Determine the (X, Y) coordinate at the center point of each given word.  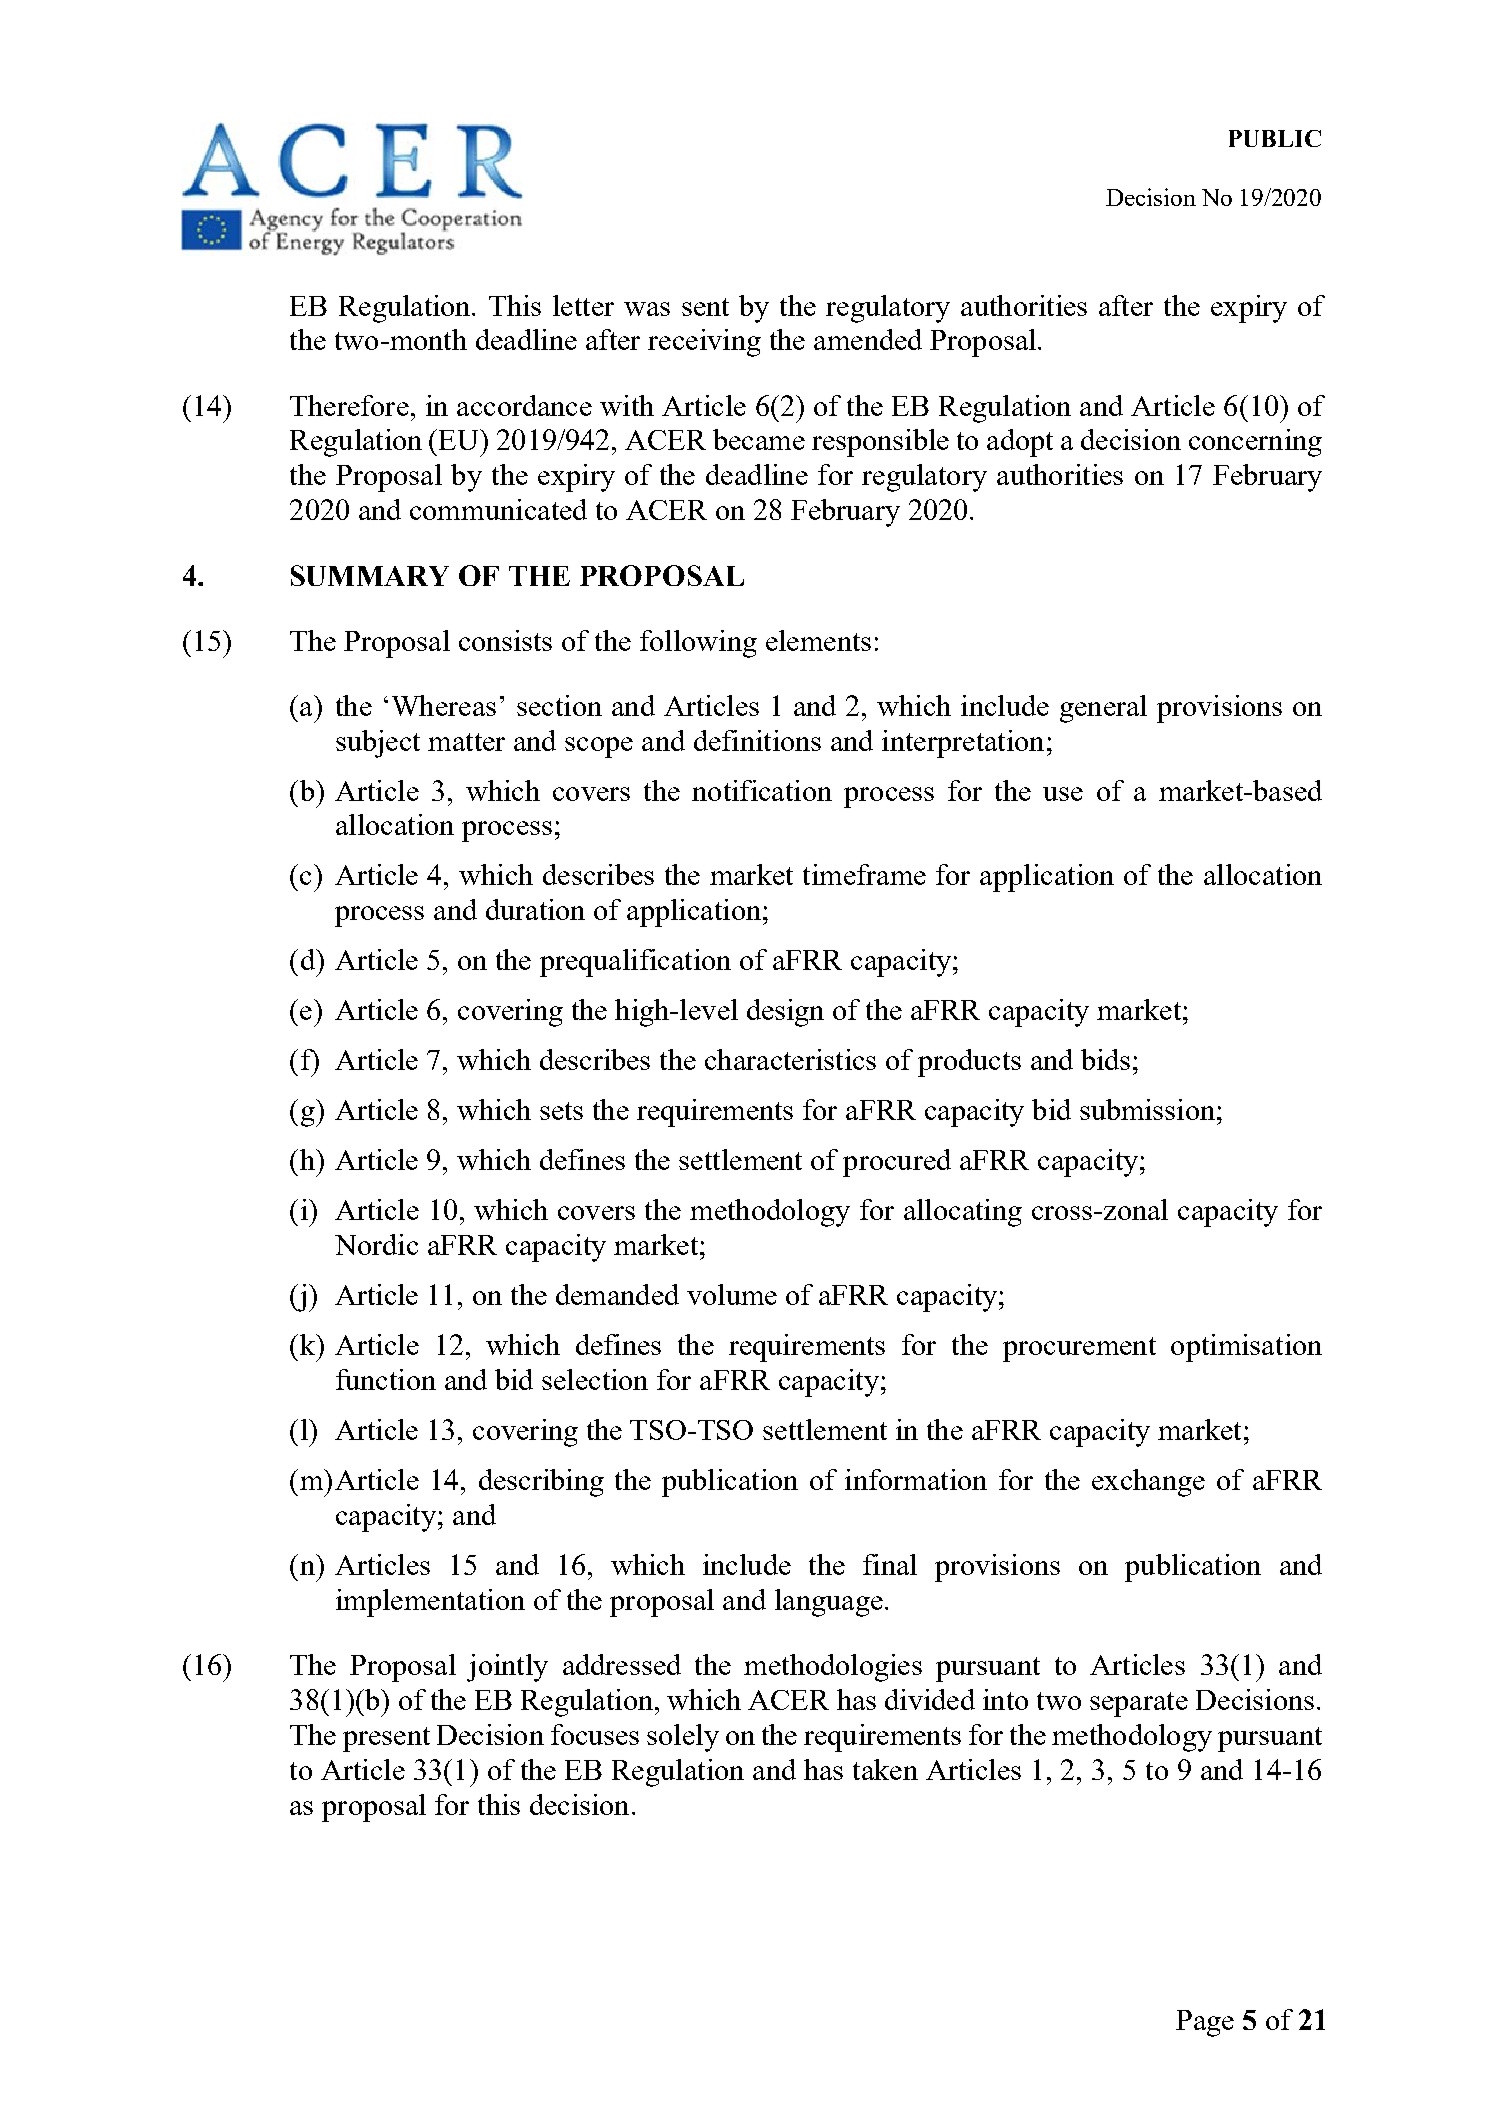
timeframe (864, 874)
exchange (1148, 1483)
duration (535, 909)
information (916, 1479)
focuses (595, 1734)
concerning (1255, 443)
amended (868, 339)
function (386, 1379)
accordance (524, 405)
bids (1105, 1059)
